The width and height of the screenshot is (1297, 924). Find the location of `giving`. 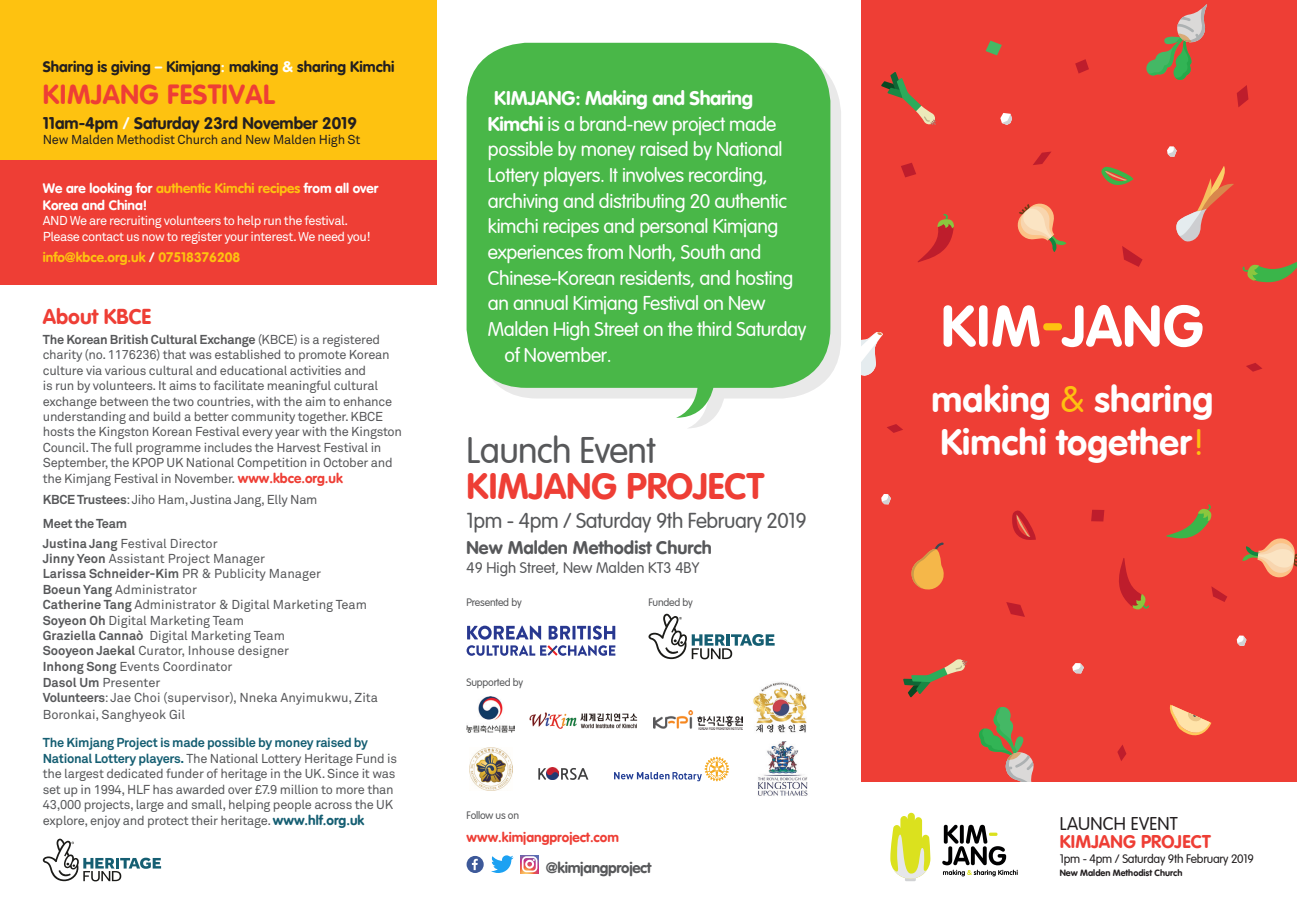

giving is located at coordinates (130, 68).
